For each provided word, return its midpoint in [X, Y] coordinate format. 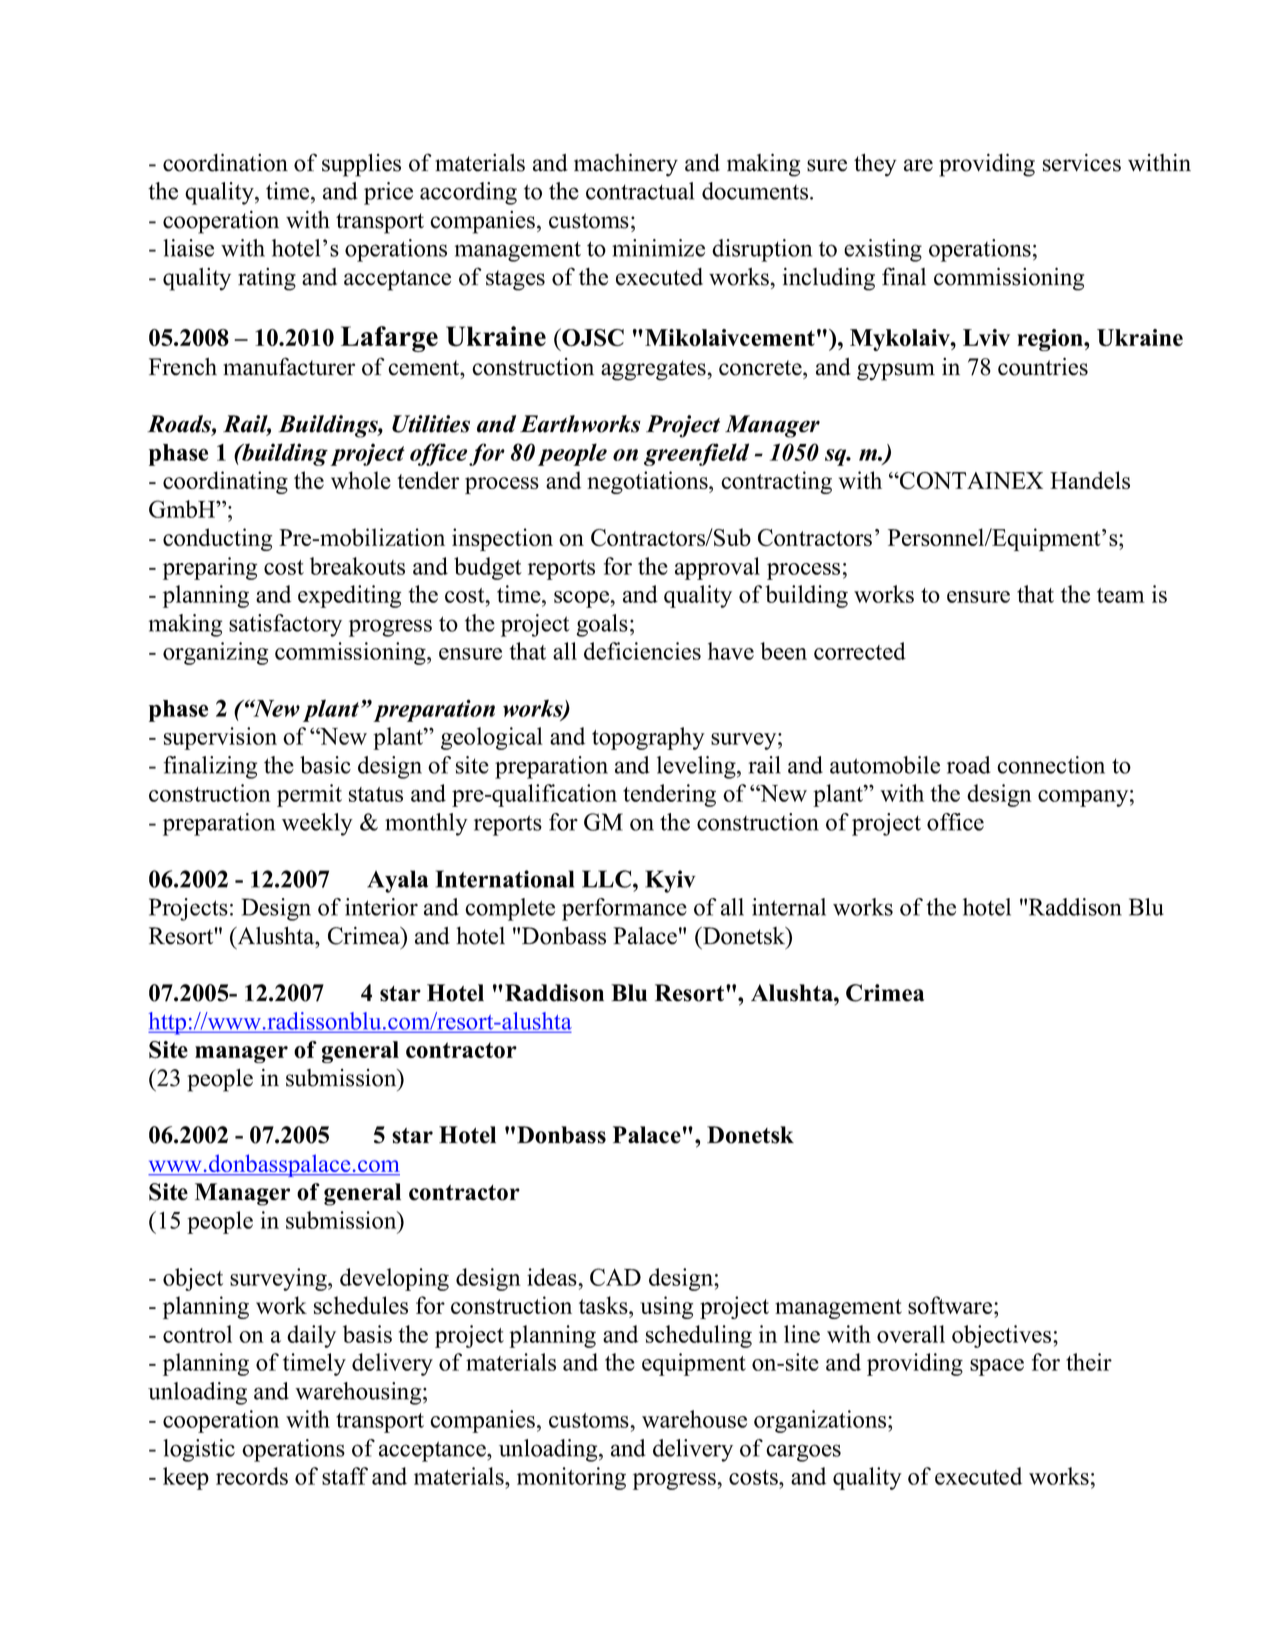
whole [361, 480]
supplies [361, 165]
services [1082, 162]
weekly [317, 824]
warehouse [694, 1419]
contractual [640, 191]
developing [394, 1279]
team [1121, 595]
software [951, 1305]
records [252, 1476]
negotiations [648, 482]
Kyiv [670, 881]
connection [1051, 765]
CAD [615, 1277]
